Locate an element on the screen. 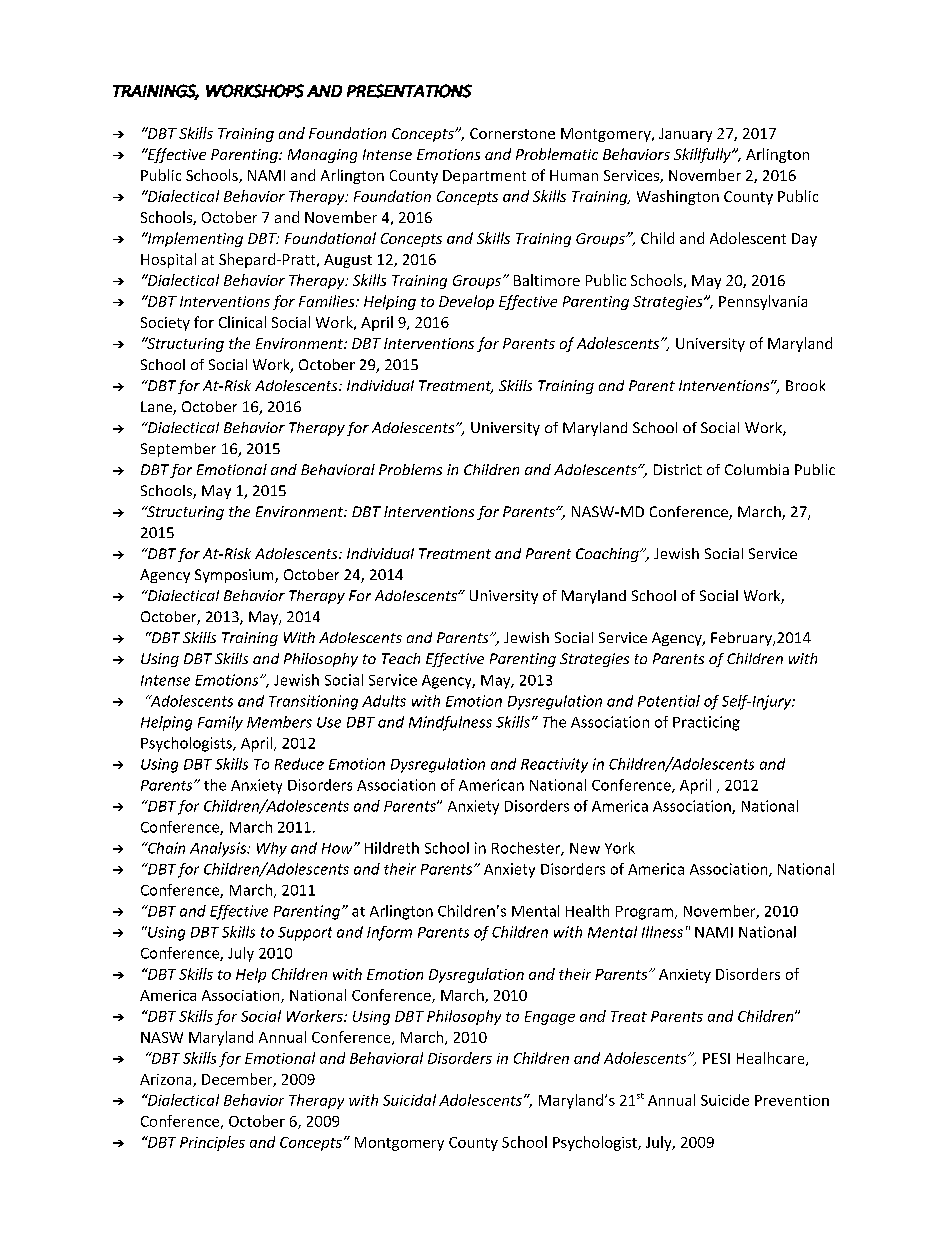 Image resolution: width=952 pixels, height=1233 pixels. Support is located at coordinates (305, 934).
